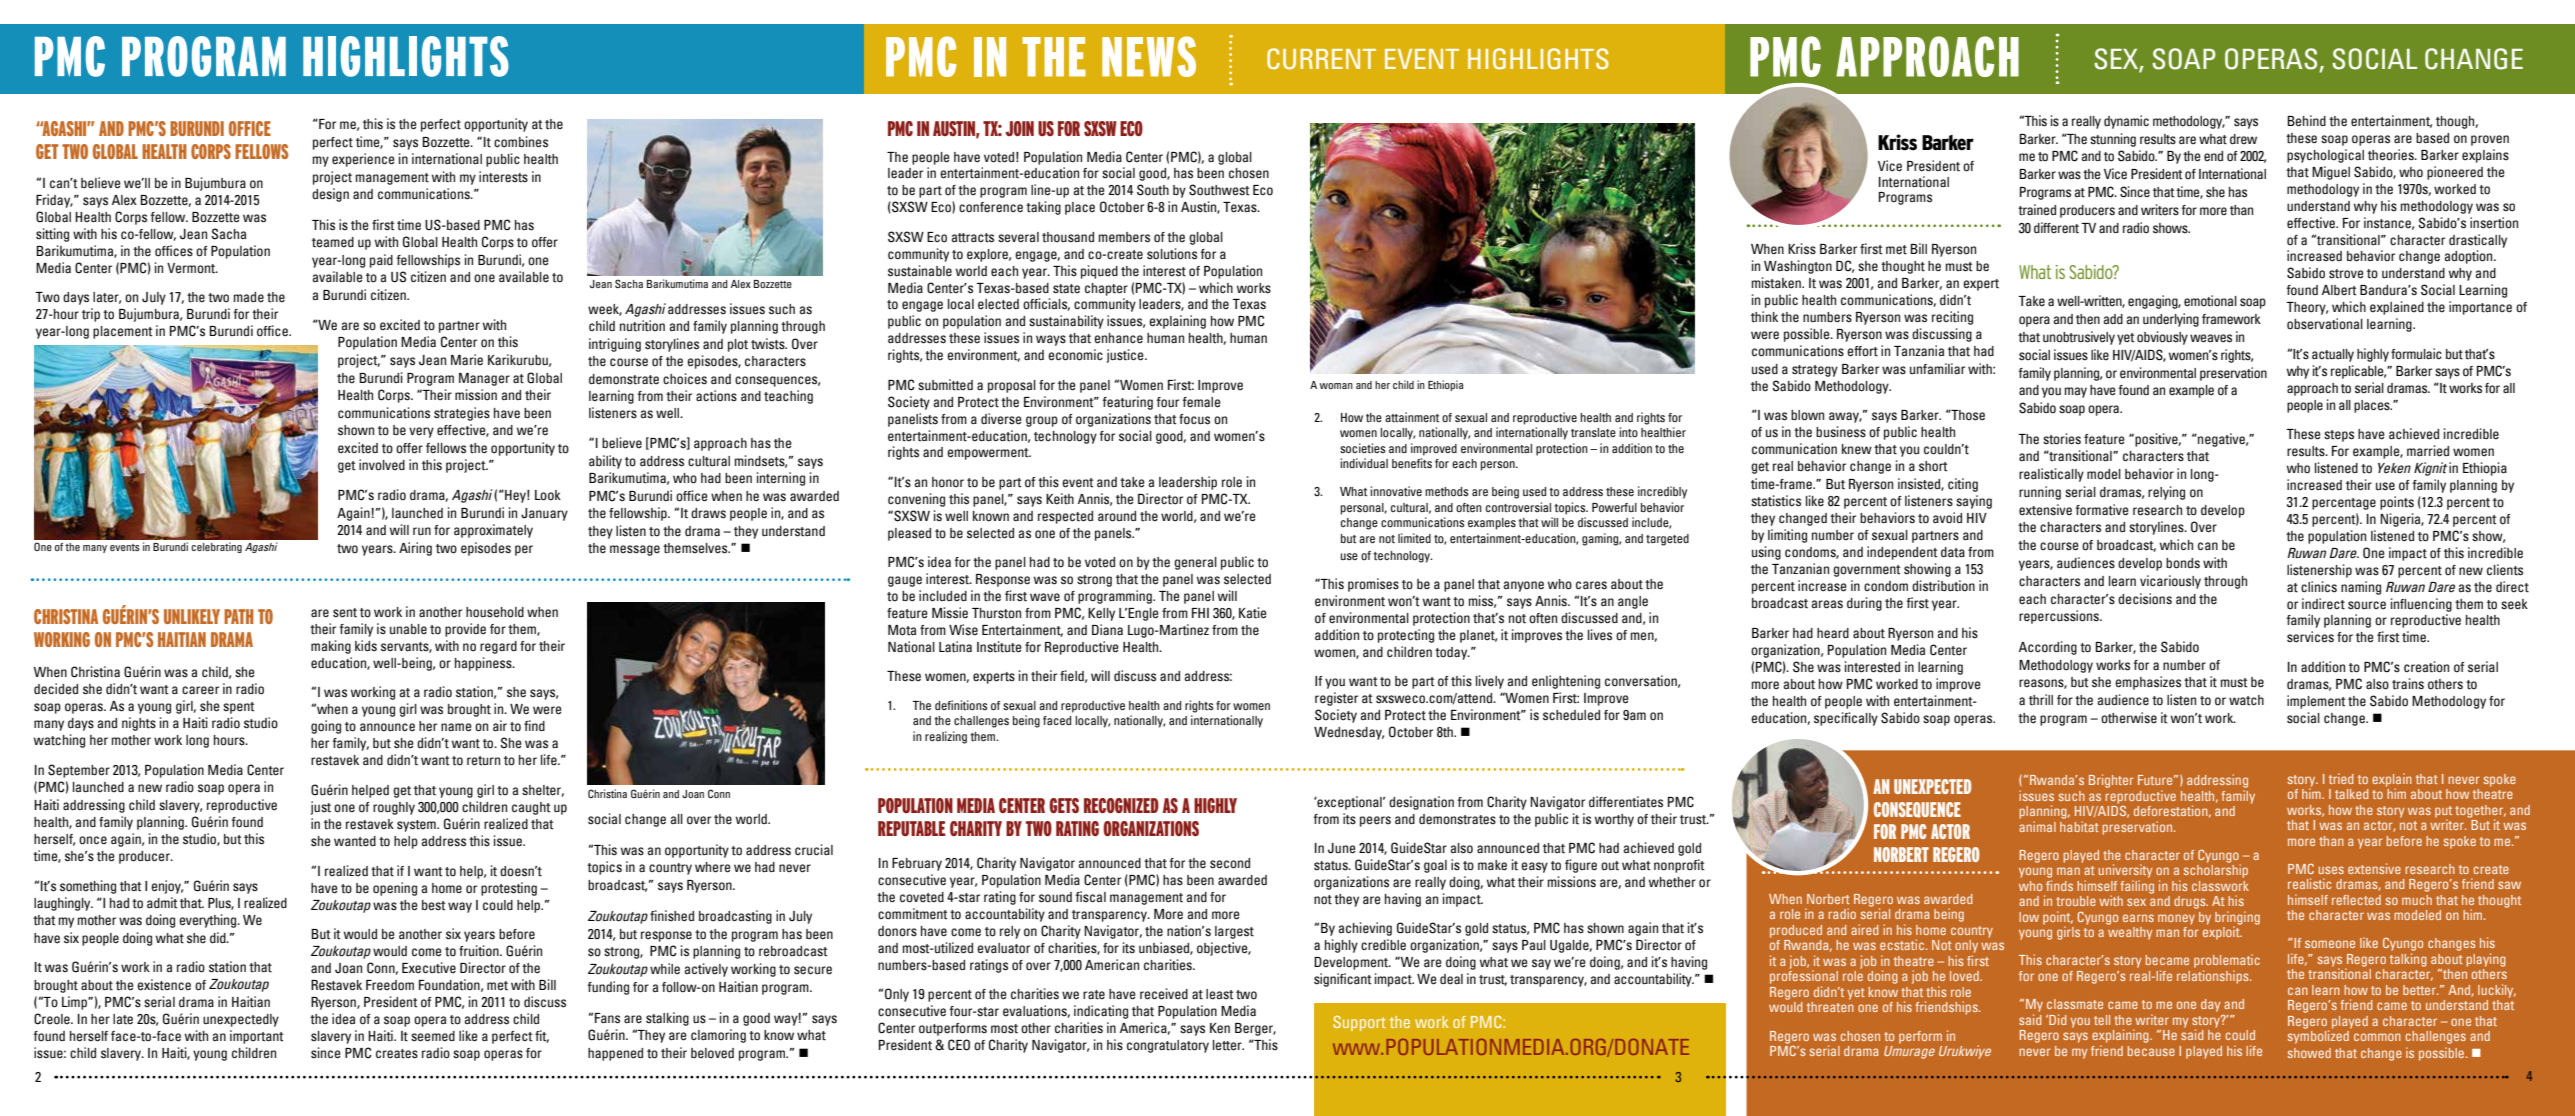  Describe the element at coordinates (1172, 254) in the image. I see `solutions` at that location.
